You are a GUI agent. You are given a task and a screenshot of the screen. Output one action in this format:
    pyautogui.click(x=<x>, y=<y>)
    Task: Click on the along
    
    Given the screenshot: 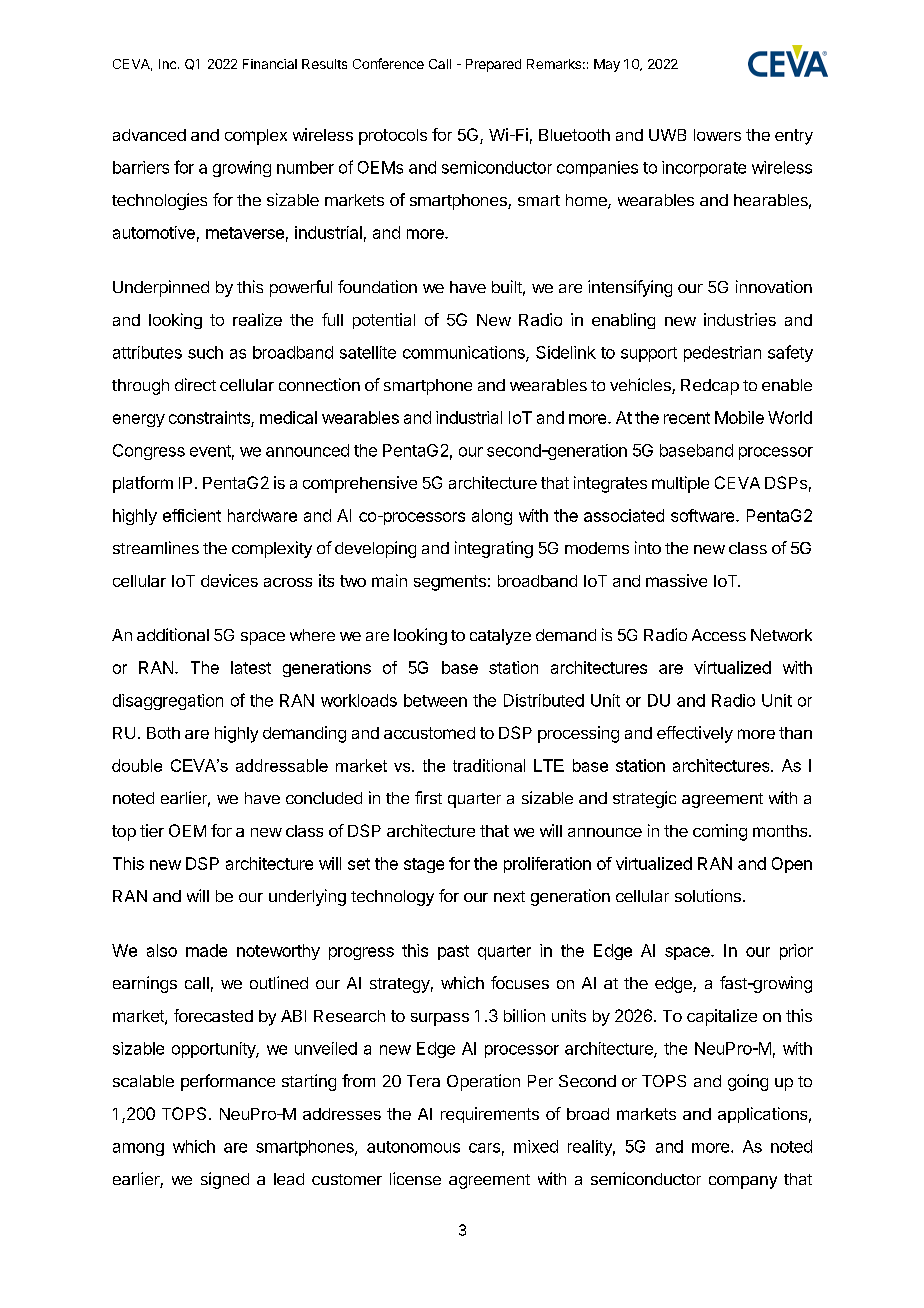 What is the action you would take?
    pyautogui.click(x=492, y=517)
